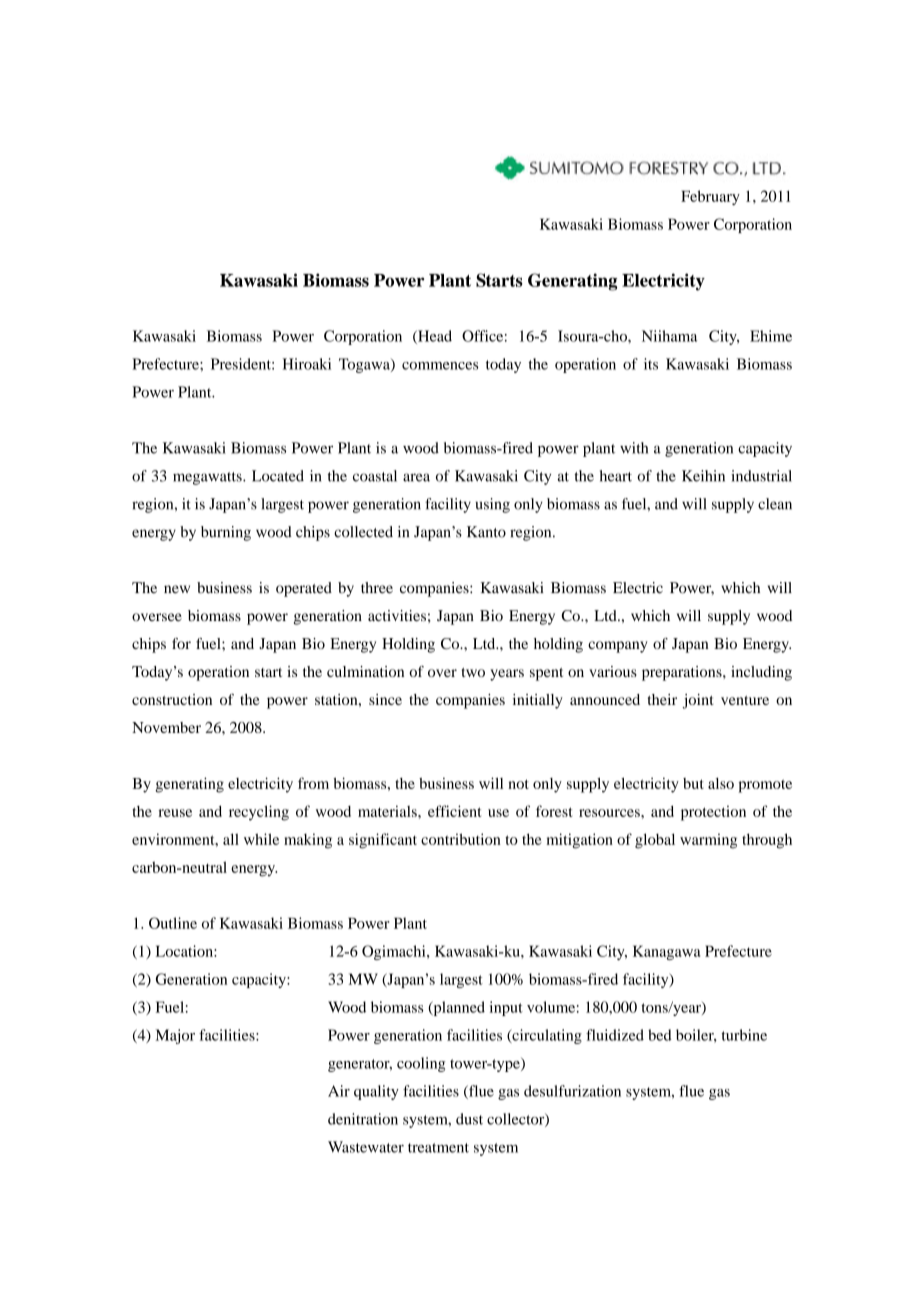 This document has height=1308, width=924. I want to click on preparations, so click(683, 673).
